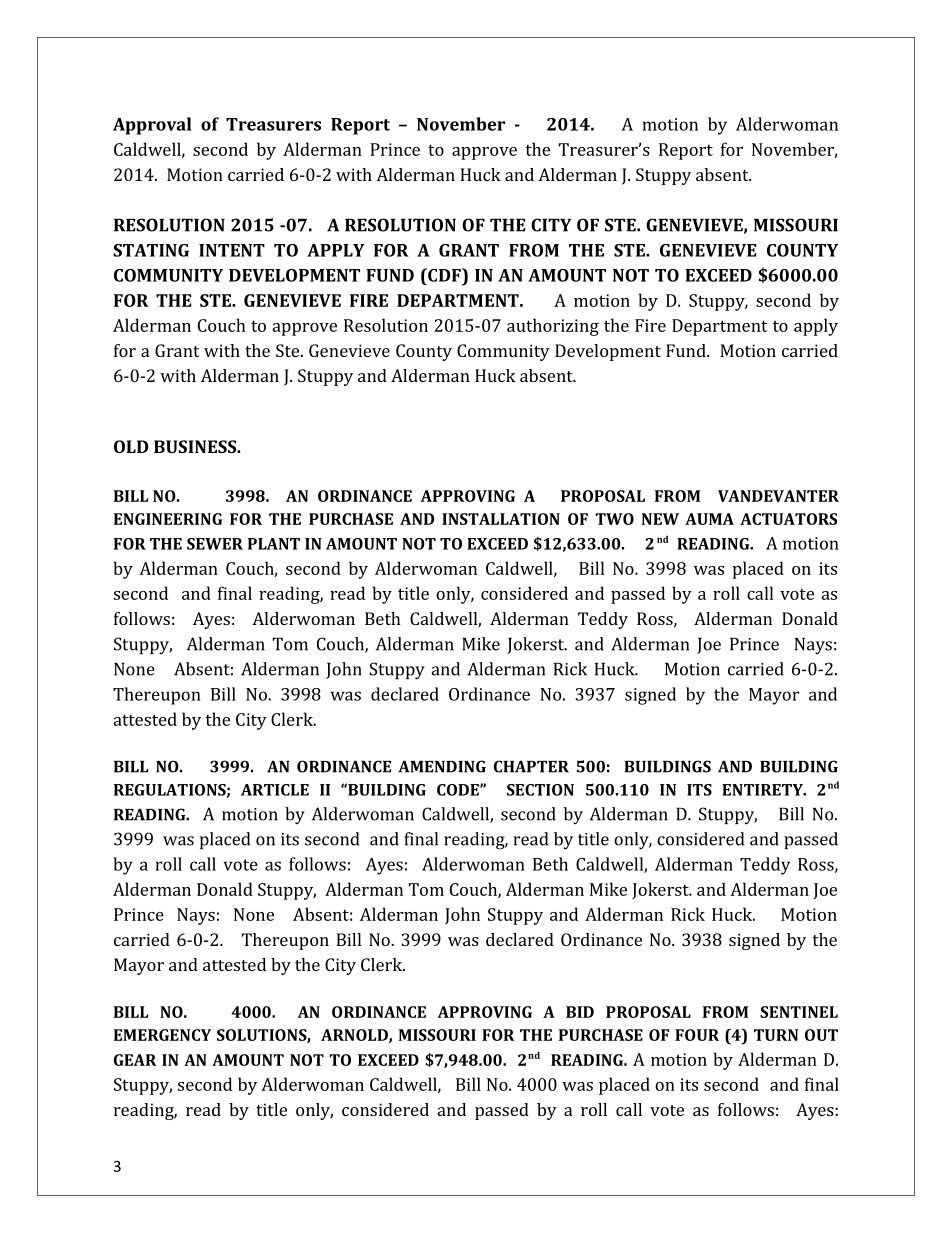  I want to click on CODE, so click(459, 790).
